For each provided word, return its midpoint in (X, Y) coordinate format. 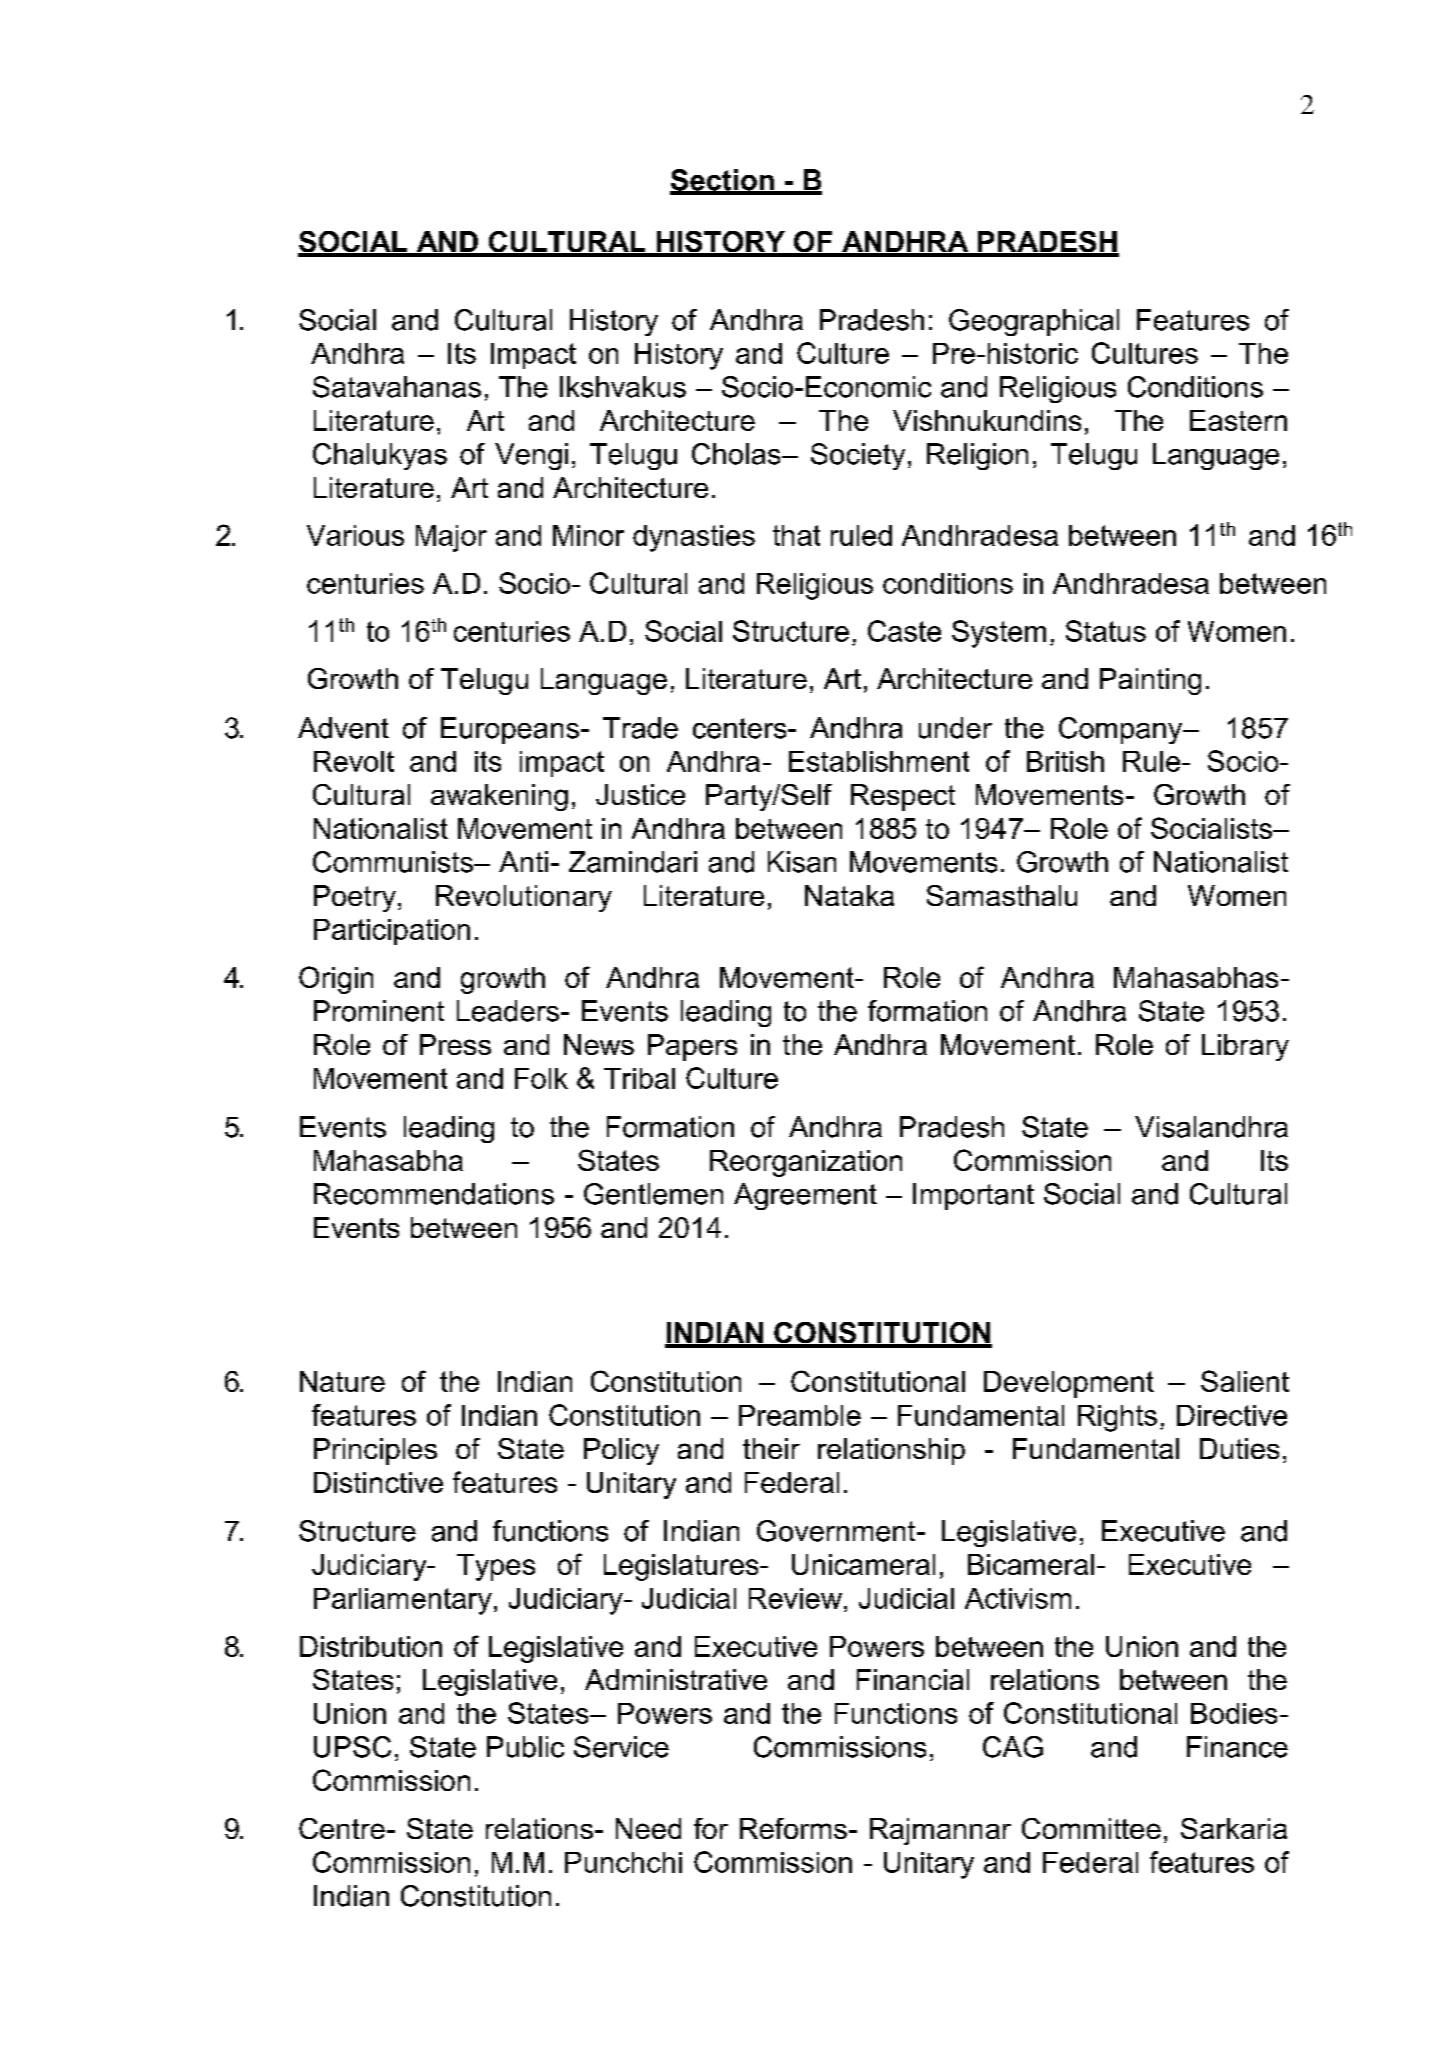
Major (451, 538)
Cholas (737, 454)
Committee (1091, 1828)
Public (525, 1747)
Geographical (1034, 322)
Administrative (676, 1679)
